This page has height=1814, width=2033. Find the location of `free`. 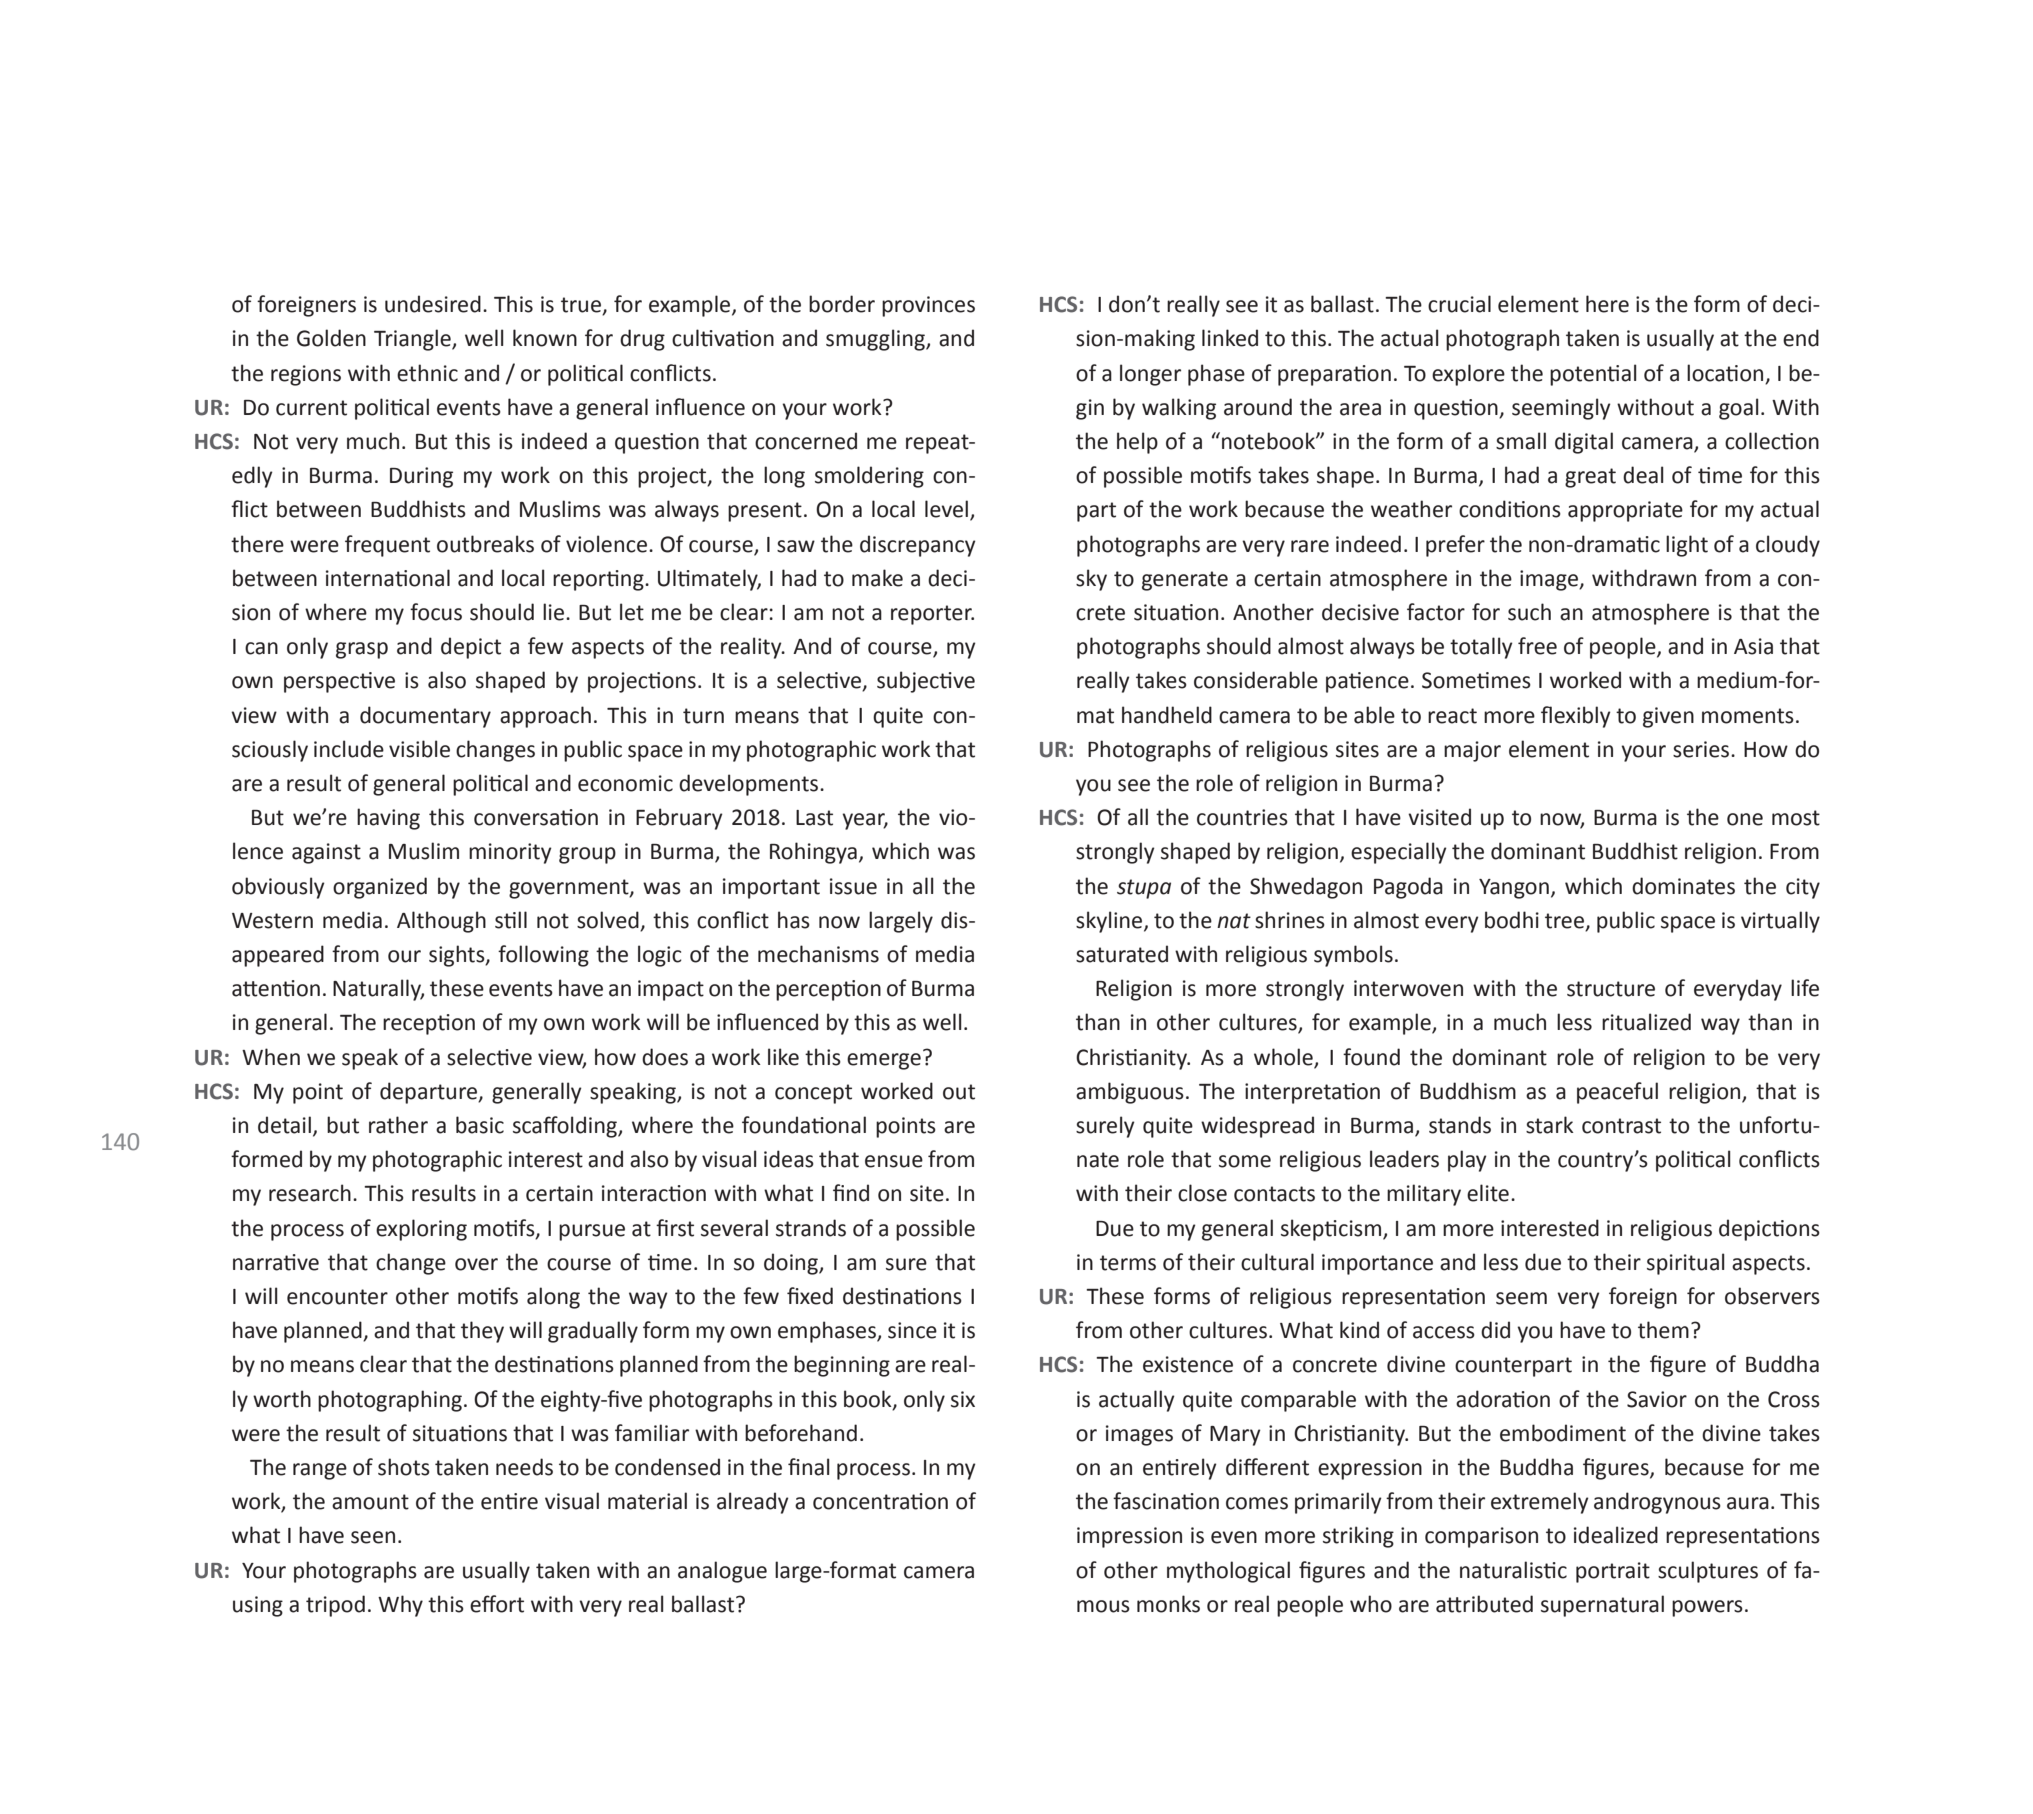

free is located at coordinates (1537, 646).
